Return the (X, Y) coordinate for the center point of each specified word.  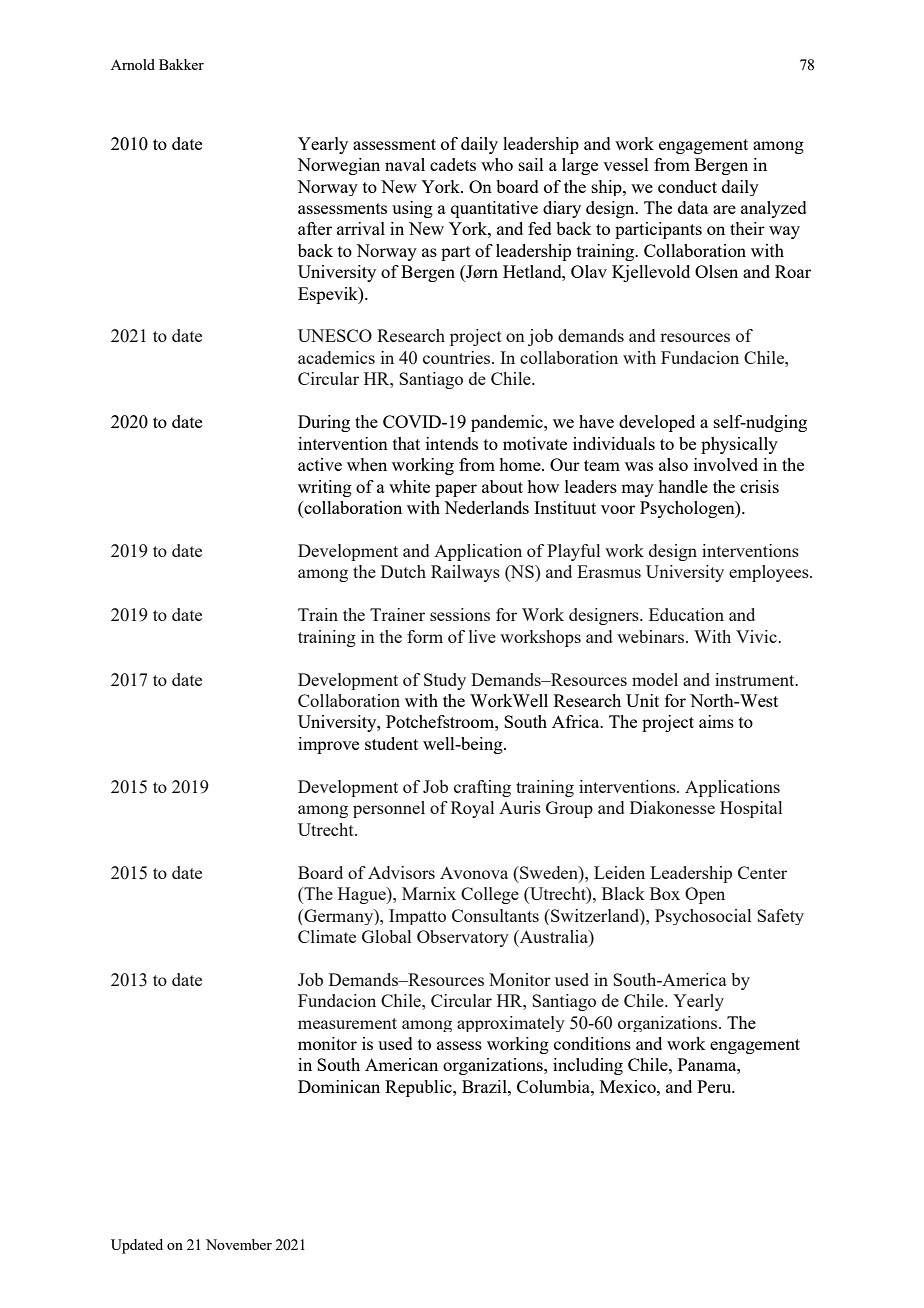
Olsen (716, 271)
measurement (347, 1023)
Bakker (181, 64)
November (239, 1244)
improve (328, 745)
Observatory (463, 938)
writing (325, 488)
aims (716, 721)
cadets (453, 164)
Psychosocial (703, 917)
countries (458, 357)
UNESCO (335, 335)
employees (770, 573)
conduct (687, 186)
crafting (482, 788)
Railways (465, 573)
